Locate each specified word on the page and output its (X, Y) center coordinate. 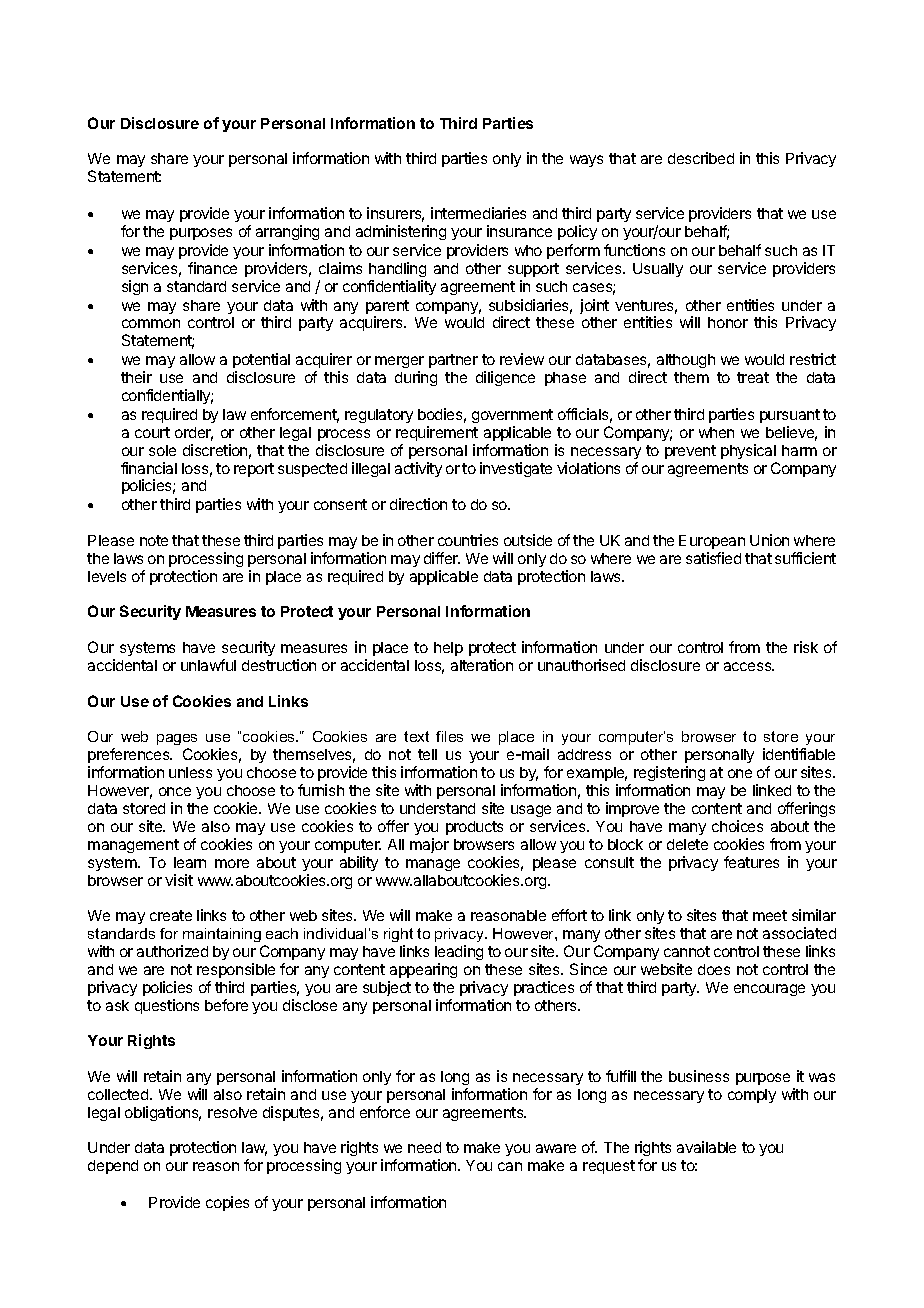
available (706, 1147)
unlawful (208, 665)
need (424, 1147)
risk (806, 647)
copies (227, 1203)
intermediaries (478, 213)
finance (212, 268)
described (701, 158)
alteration (482, 665)
